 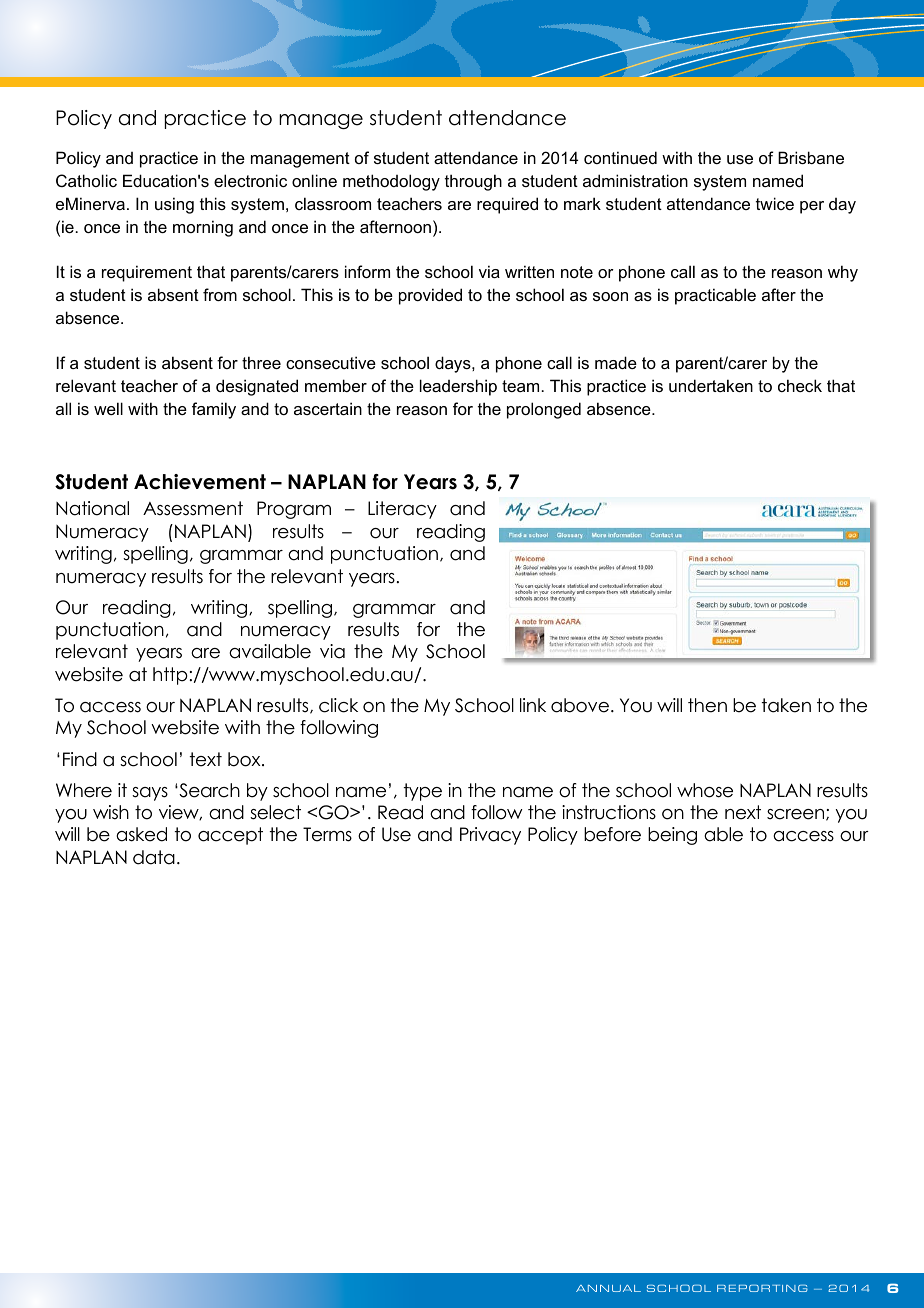 I want to click on Achievement, so click(x=200, y=482).
